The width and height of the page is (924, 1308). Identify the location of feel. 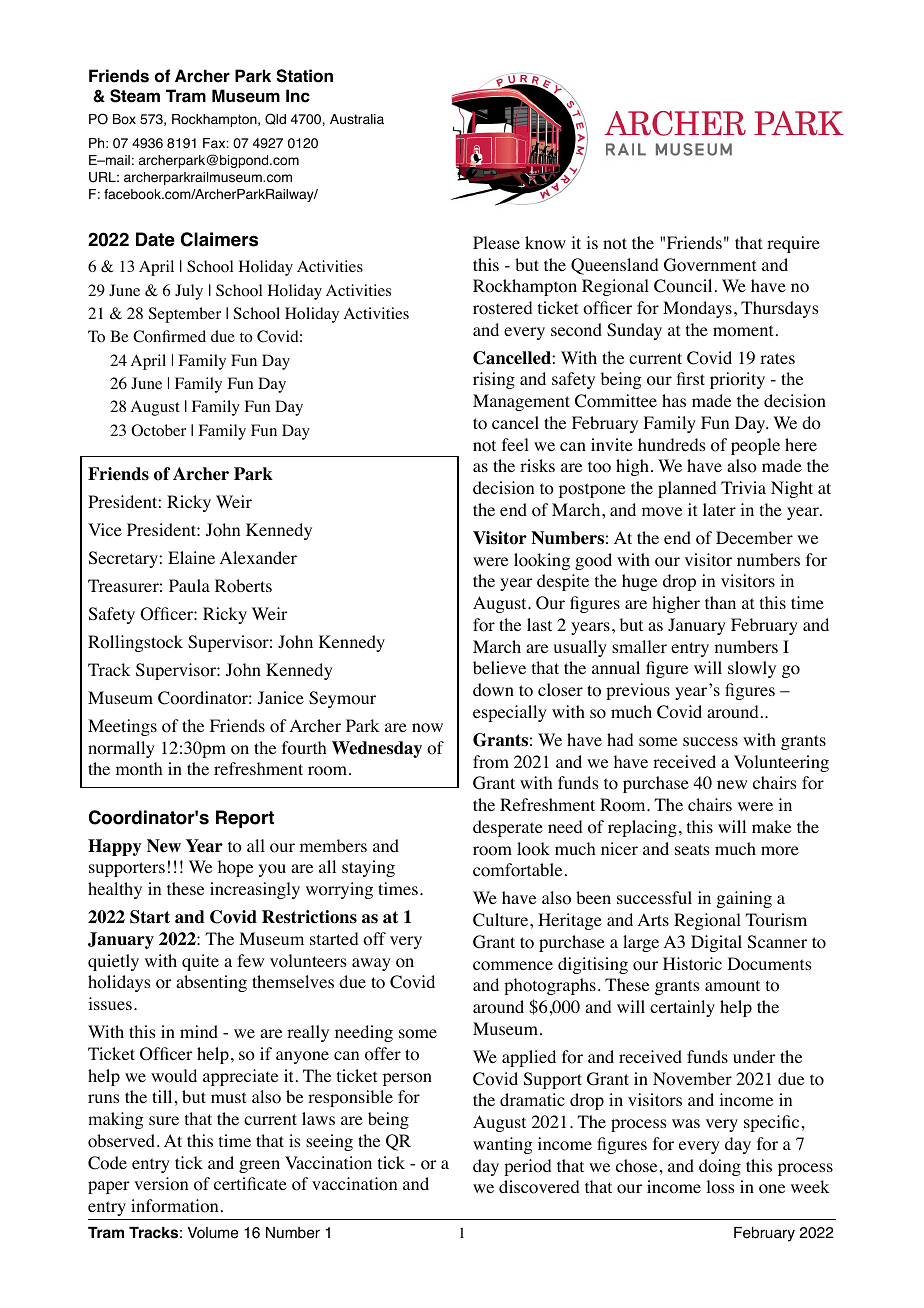
(515, 444).
